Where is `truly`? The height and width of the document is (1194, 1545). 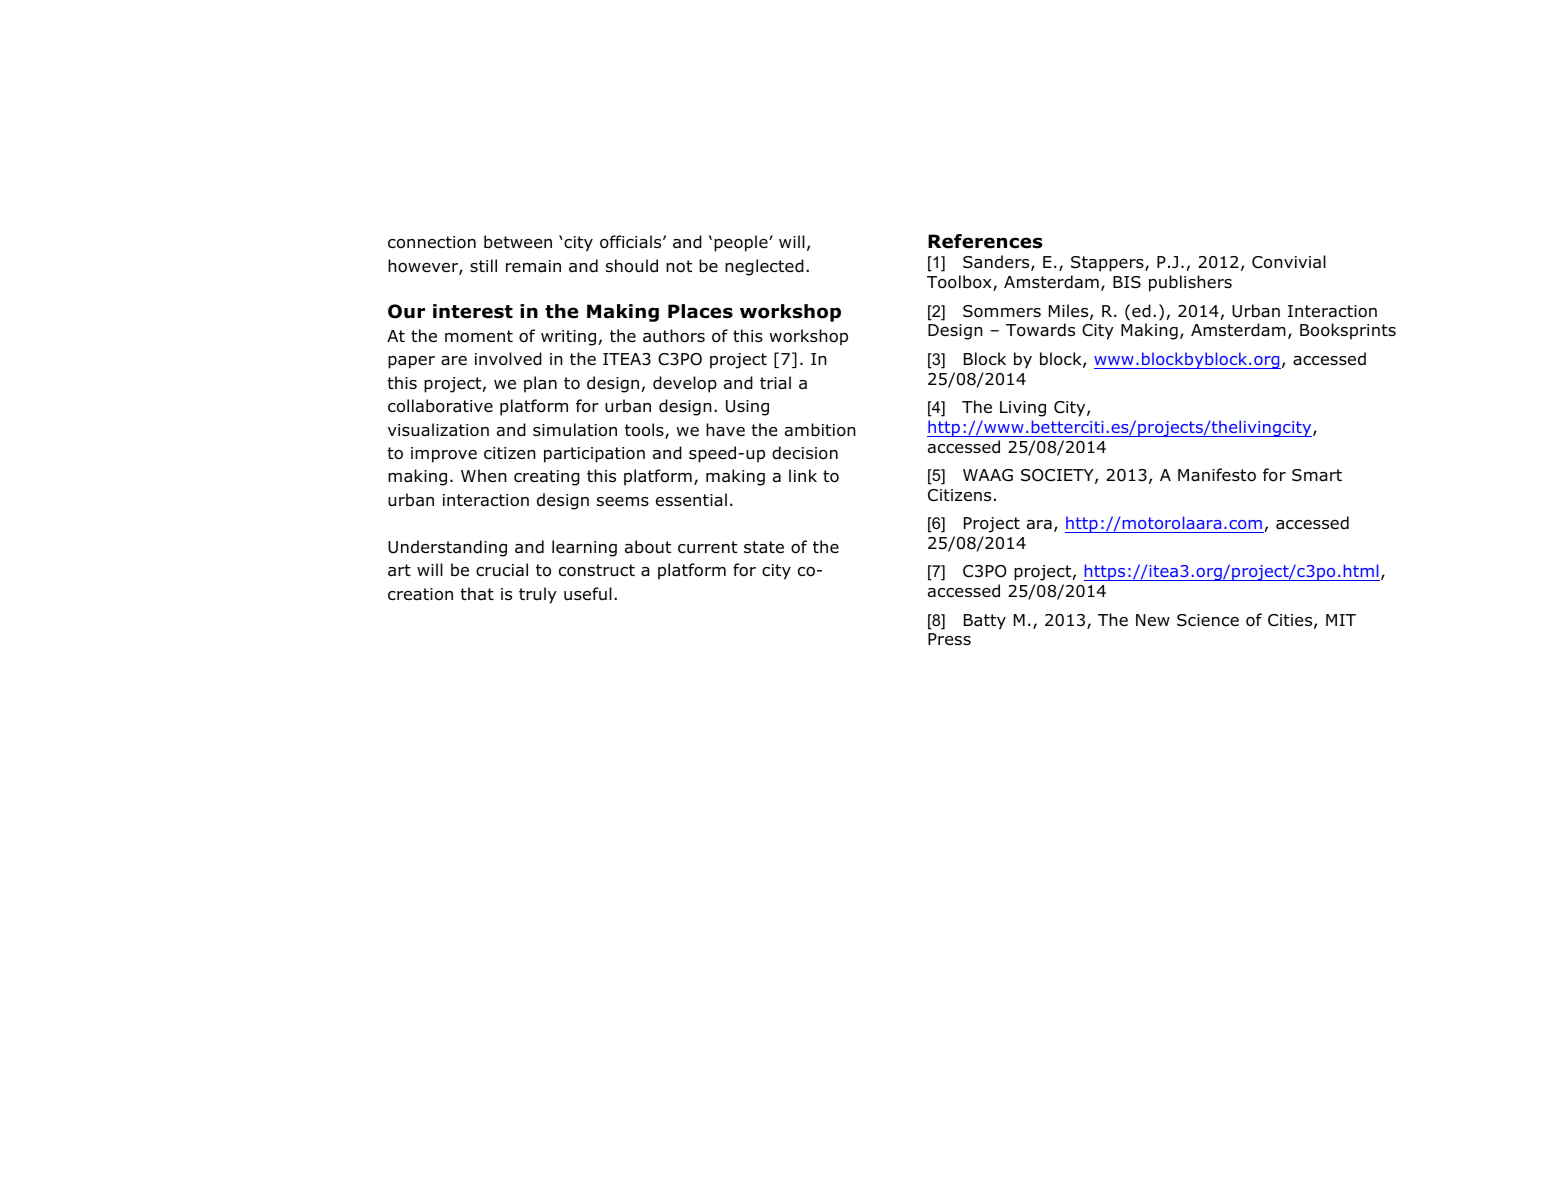
truly is located at coordinates (538, 595).
